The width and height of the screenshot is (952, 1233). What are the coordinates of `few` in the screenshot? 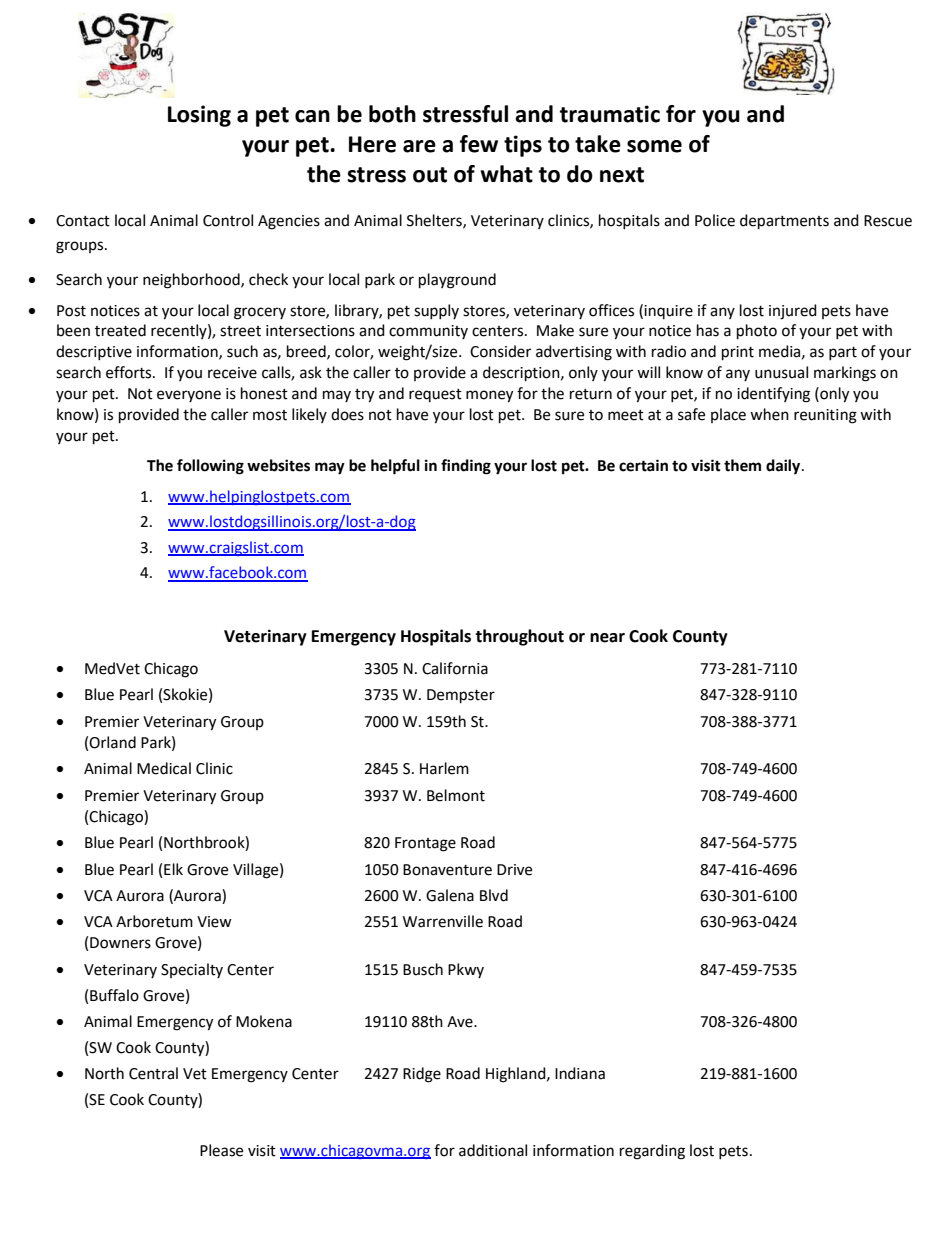 It's located at (479, 144).
